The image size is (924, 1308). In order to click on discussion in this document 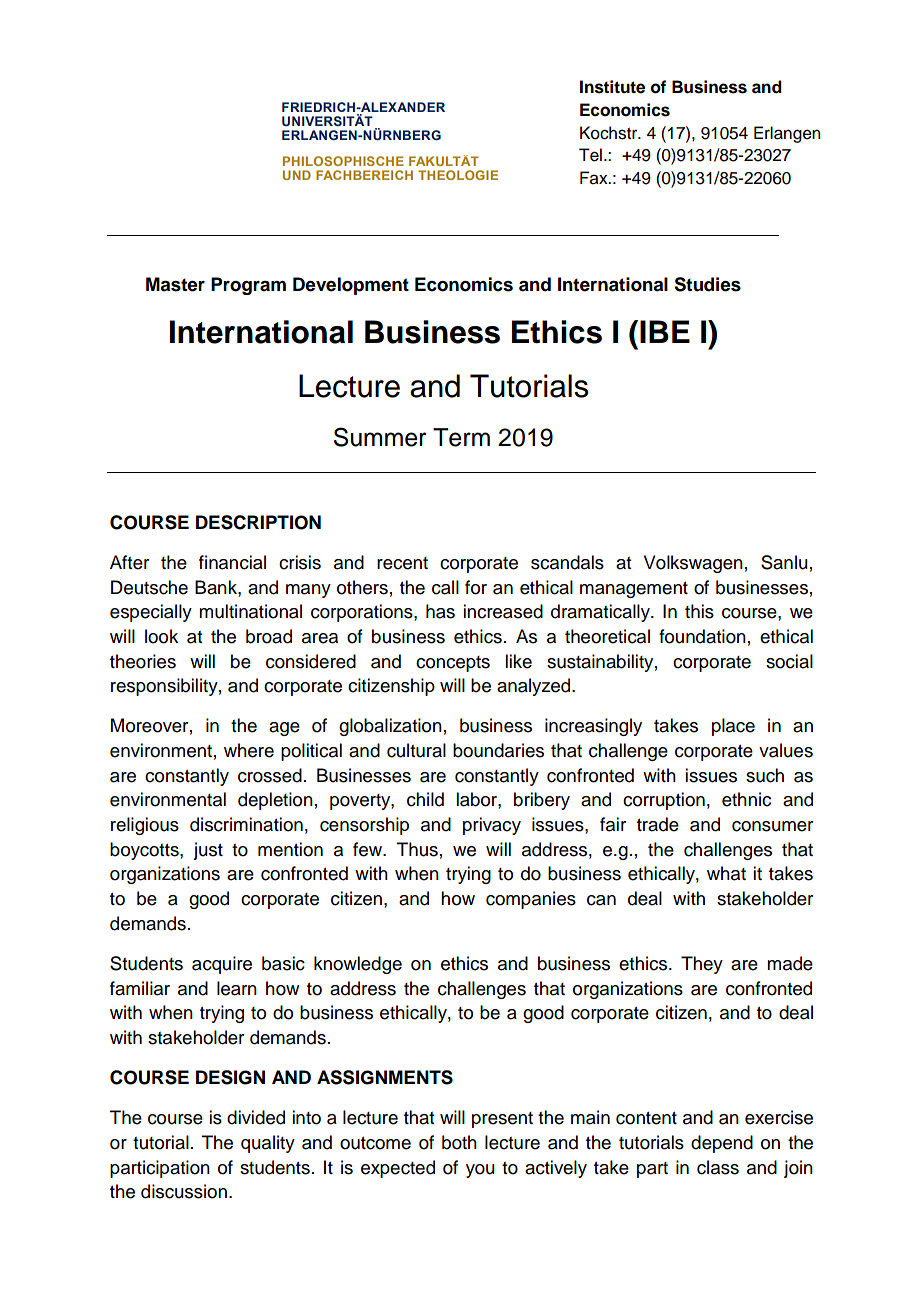, I will do `click(184, 1191)`.
